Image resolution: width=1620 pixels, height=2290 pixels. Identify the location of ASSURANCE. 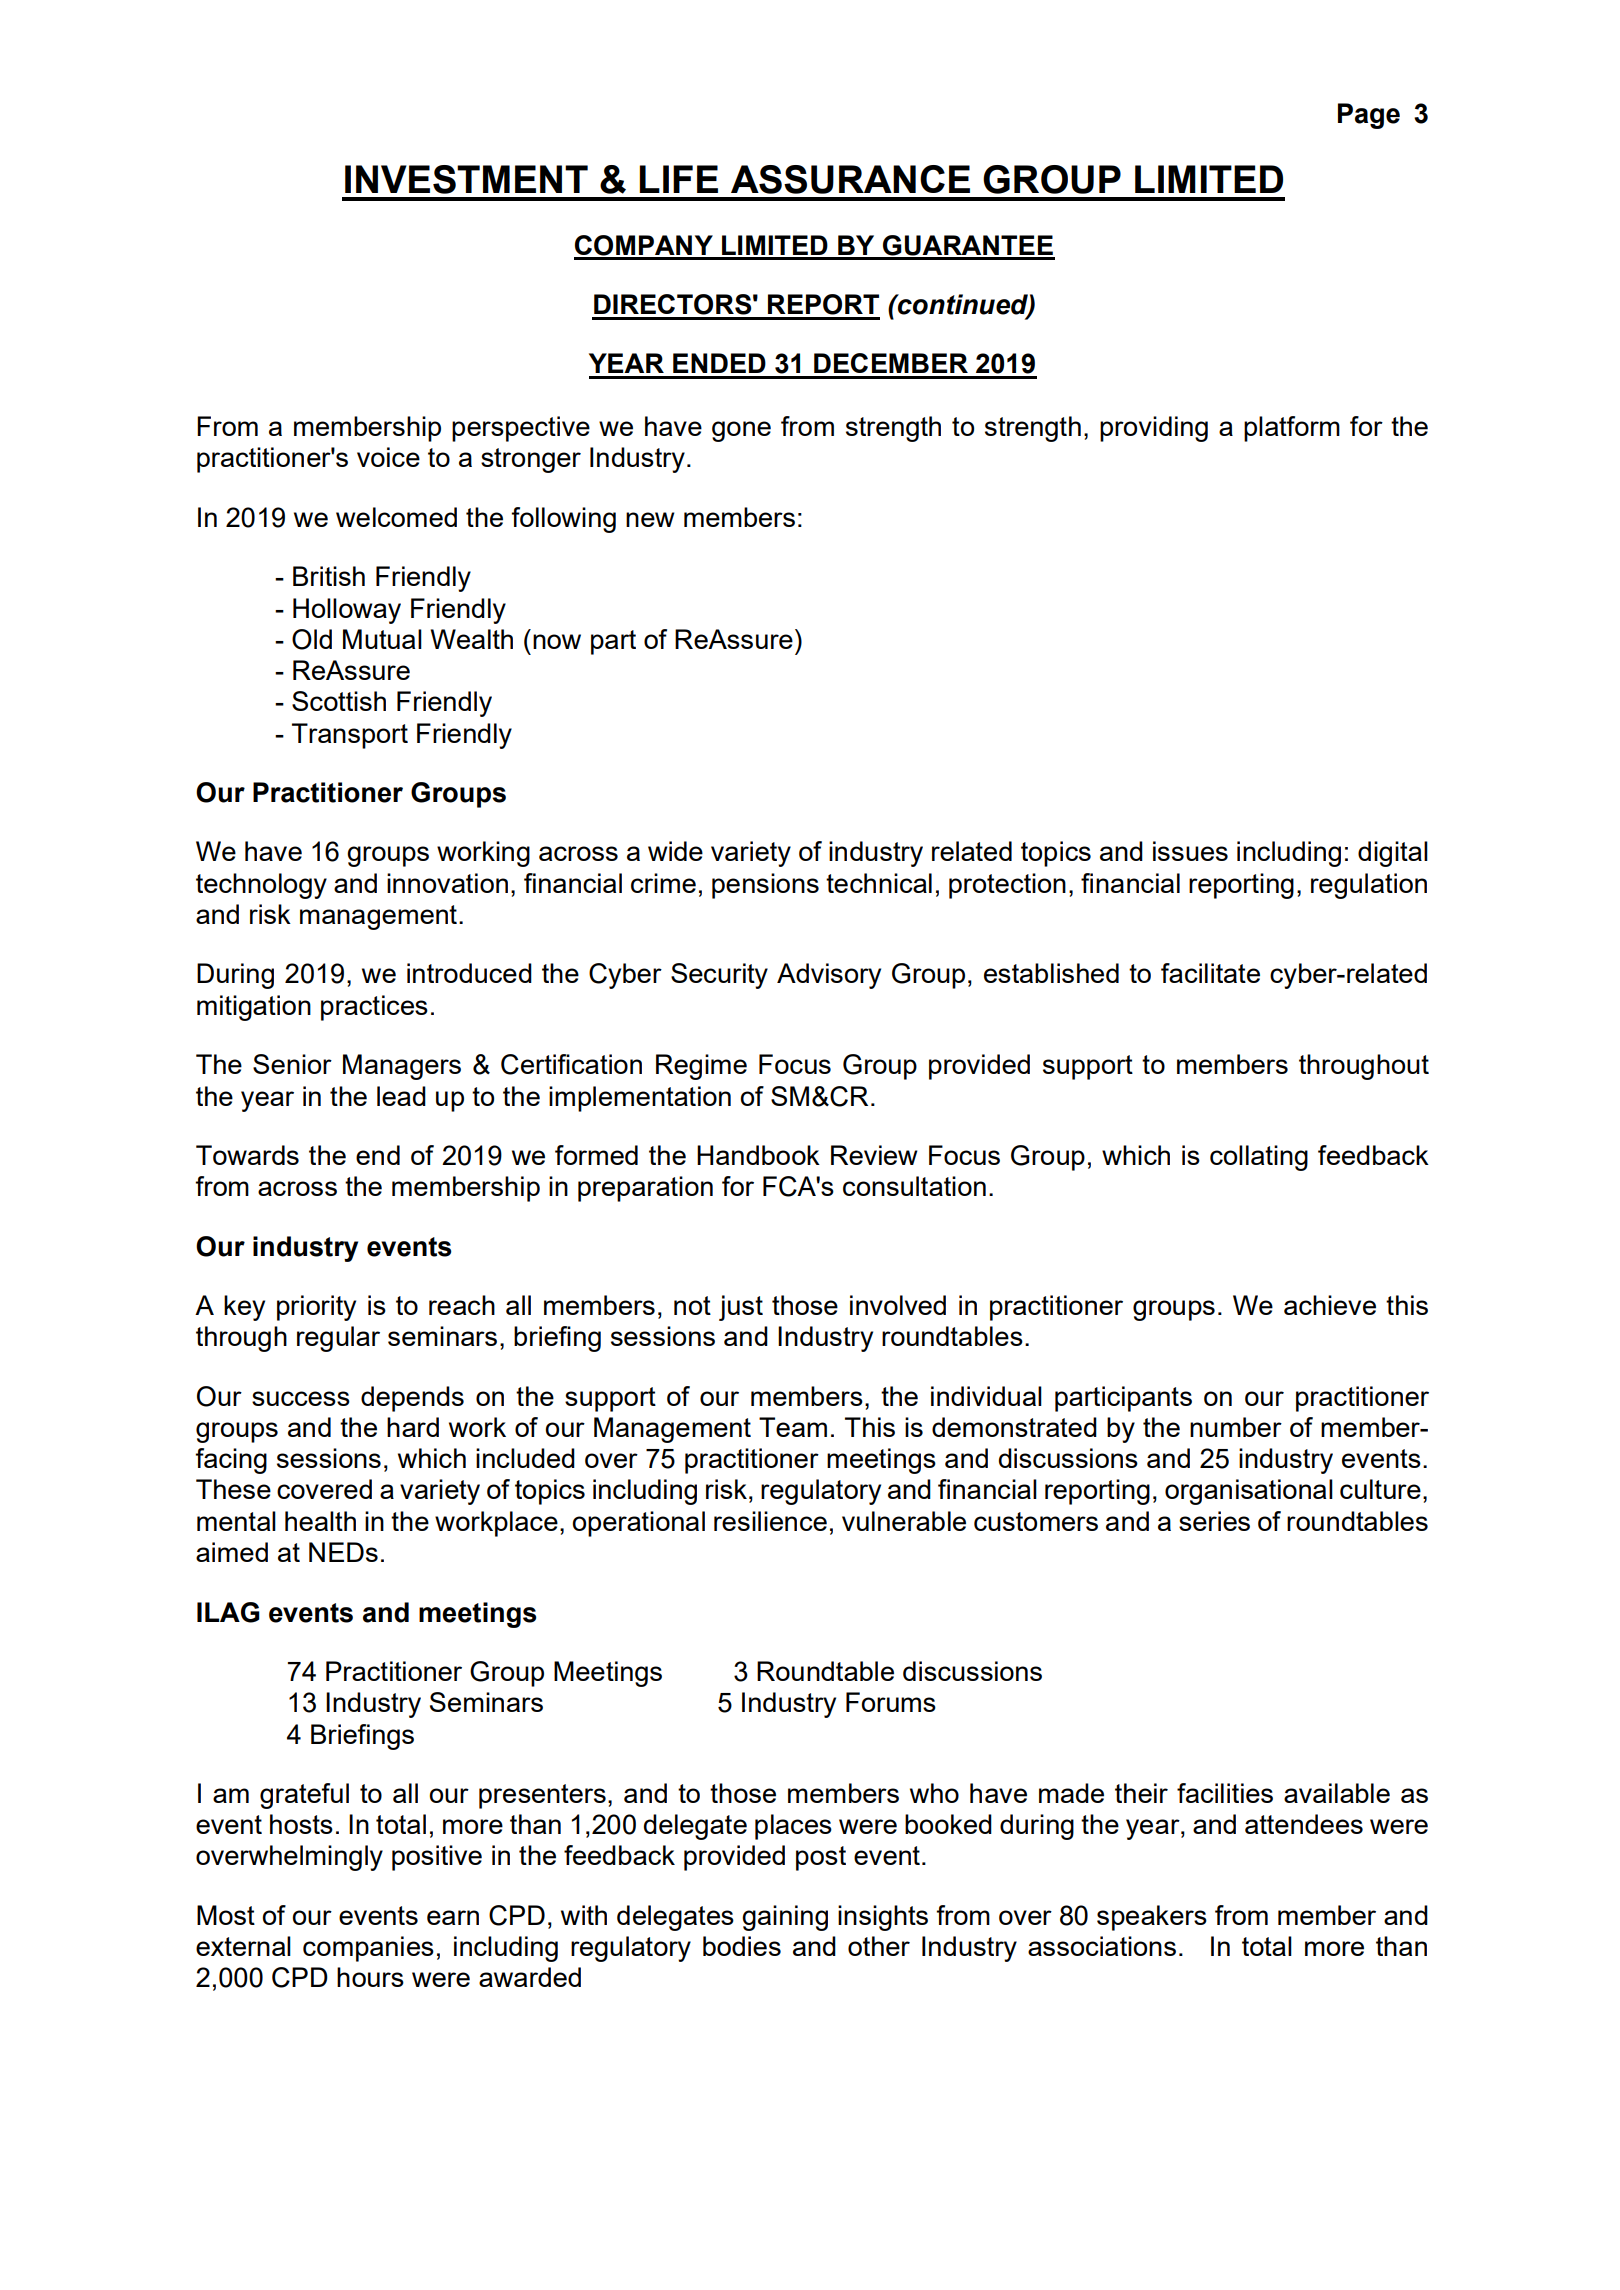
(850, 179).
